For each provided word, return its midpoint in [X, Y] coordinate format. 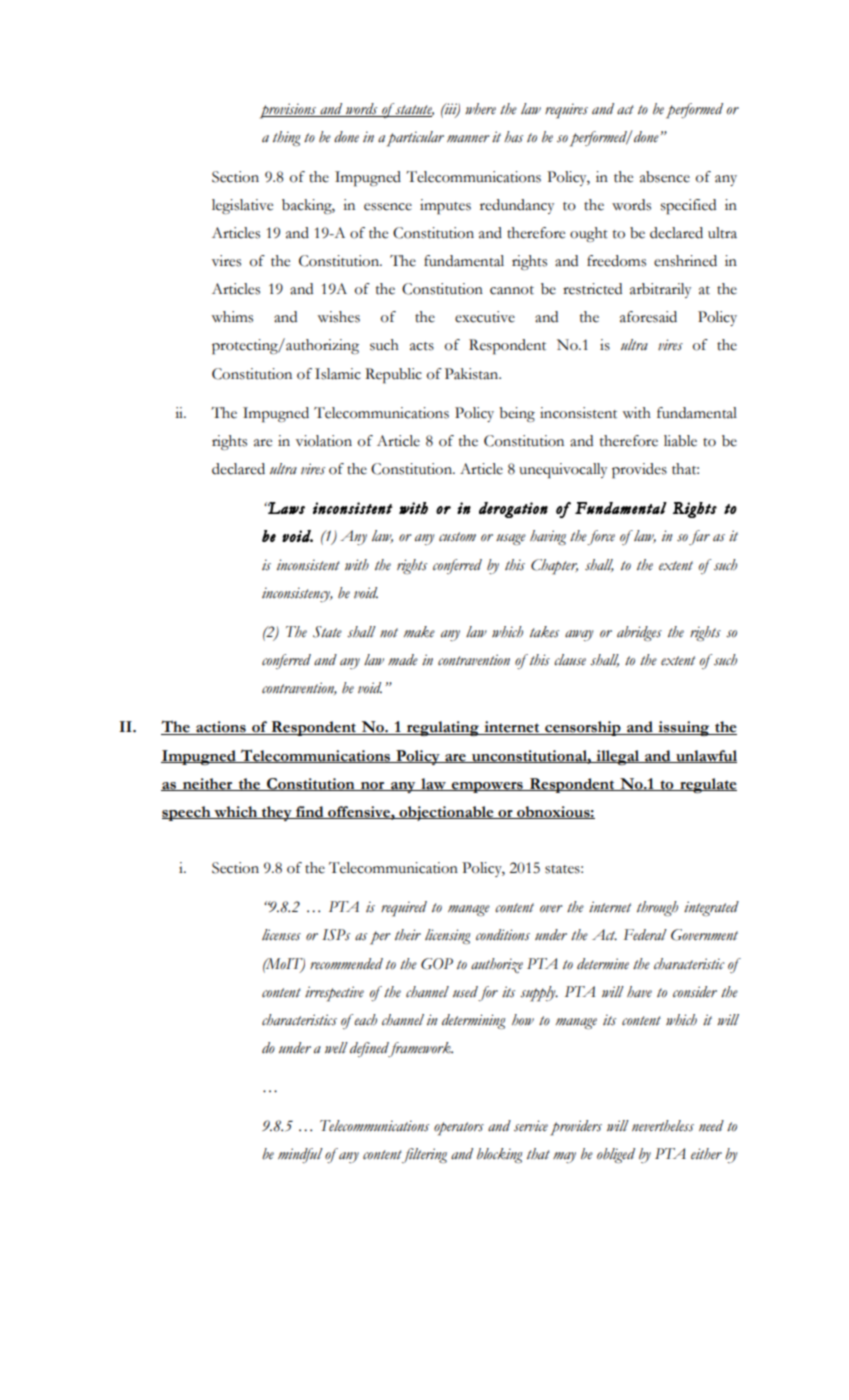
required [404, 909]
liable [680, 441]
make [419, 632]
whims [232, 317]
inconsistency [297, 594]
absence [665, 177]
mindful [300, 1155]
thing [287, 138]
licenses [281, 935]
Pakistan [473, 374]
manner [468, 139]
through [657, 908]
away [579, 635]
